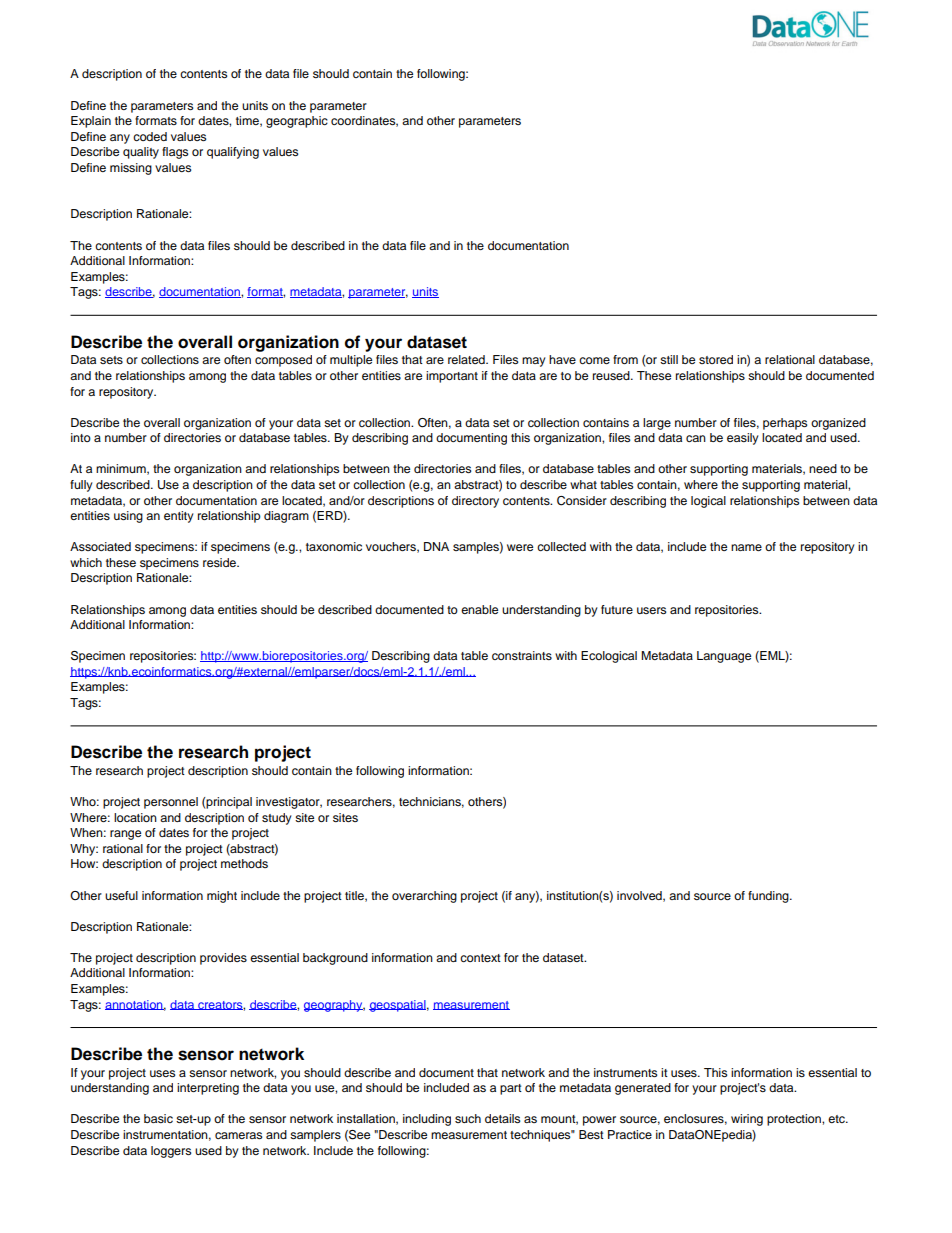  Describe the element at coordinates (158, 1118) in the screenshot. I see `basic` at that location.
